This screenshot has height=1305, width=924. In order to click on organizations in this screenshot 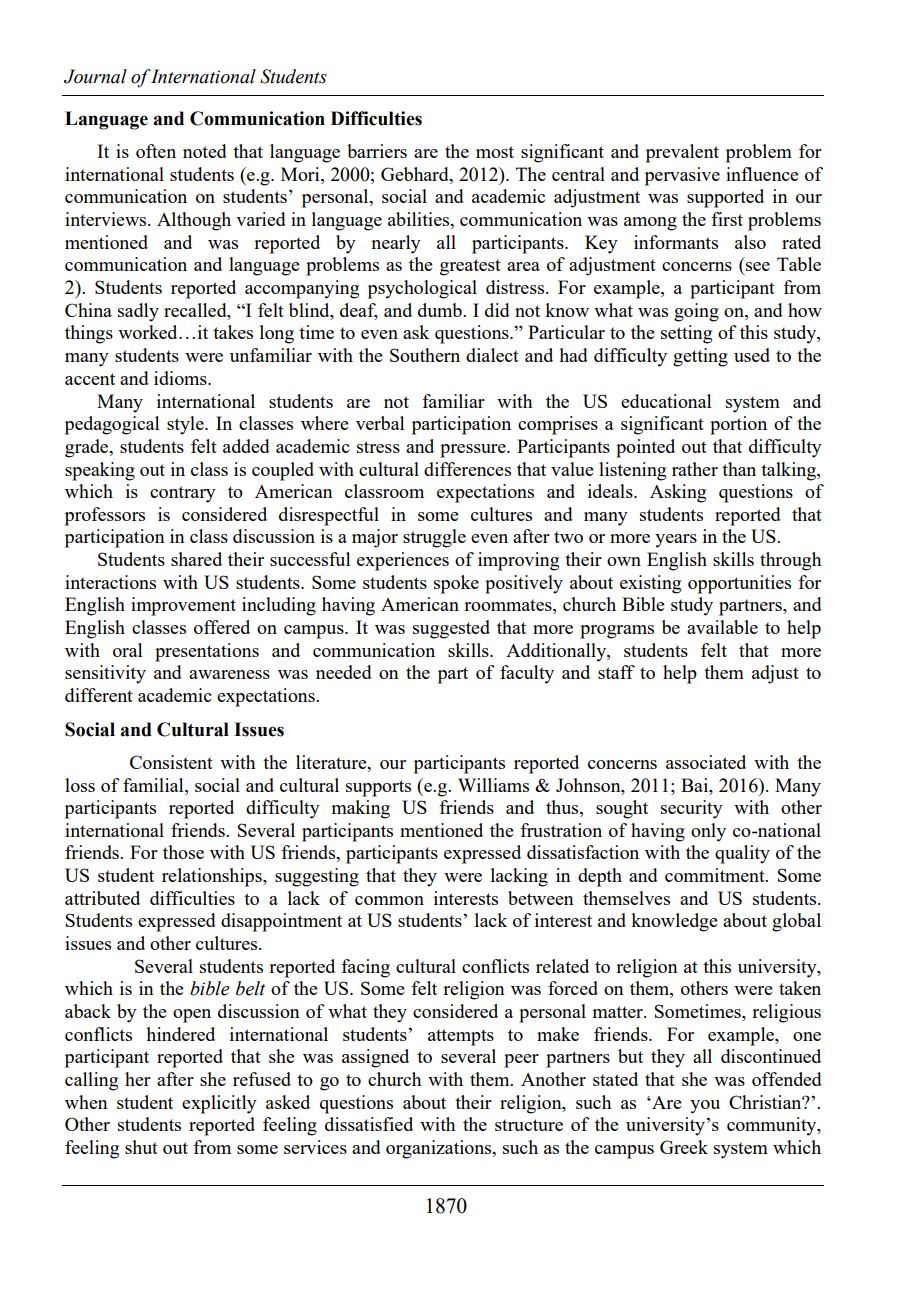, I will do `click(440, 1149)`.
